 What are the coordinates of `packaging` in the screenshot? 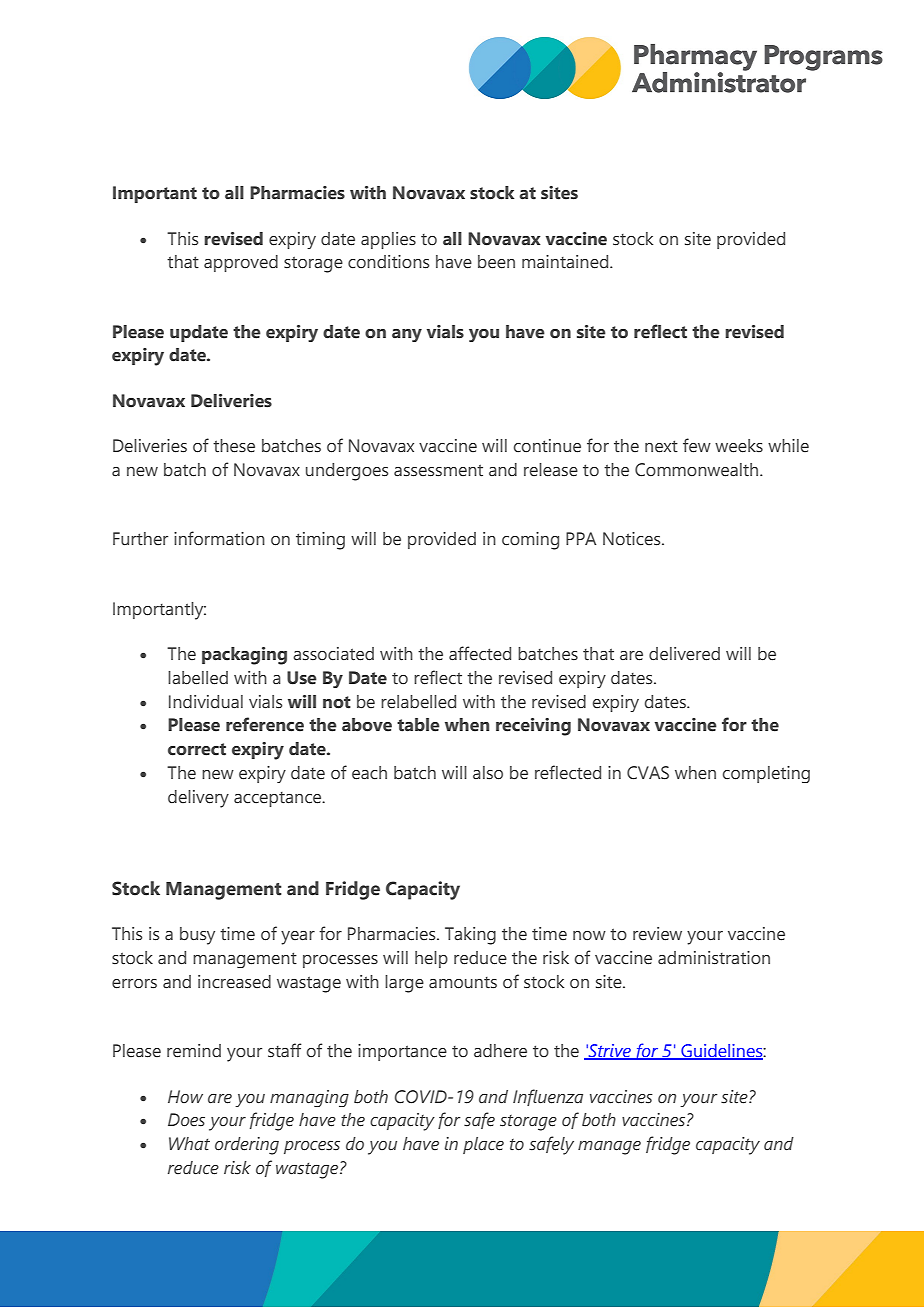 It's located at (244, 656).
